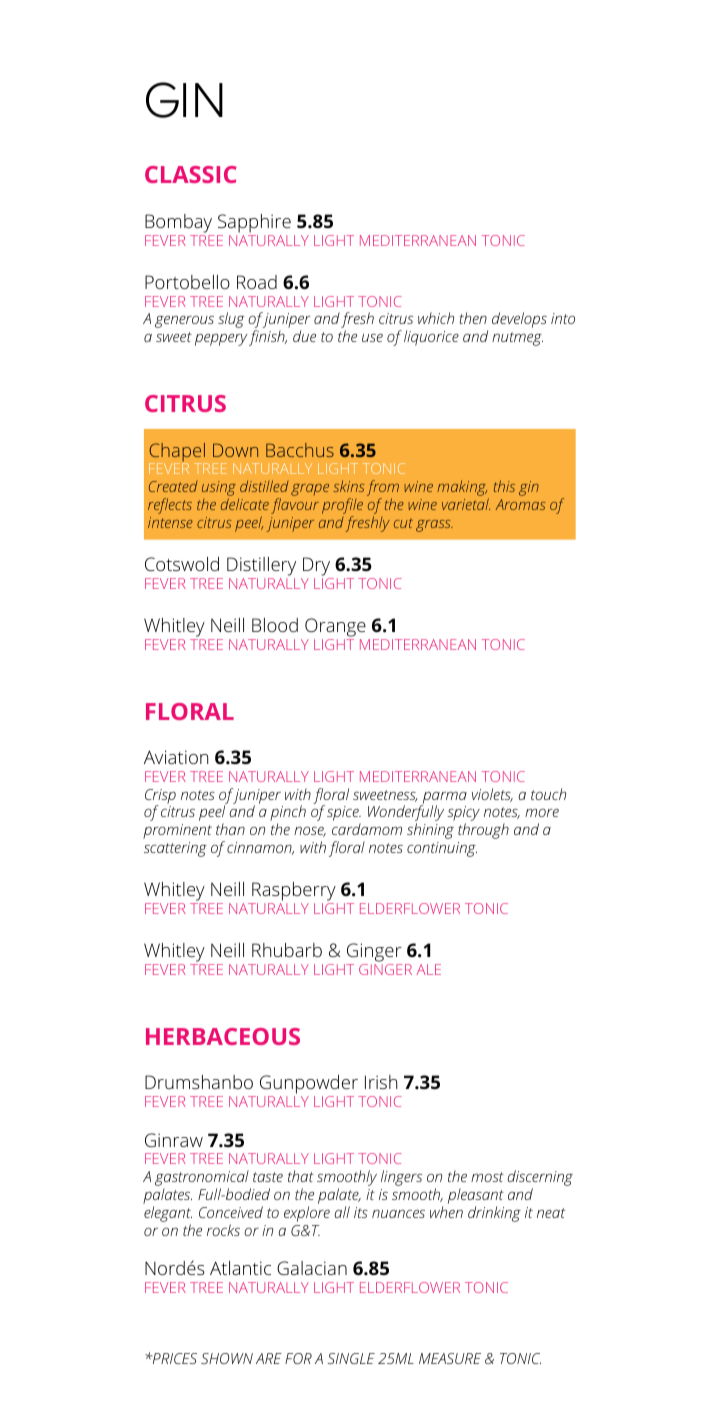 The image size is (720, 1427). What do you see at coordinates (275, 625) in the image?
I see `Blood` at bounding box center [275, 625].
